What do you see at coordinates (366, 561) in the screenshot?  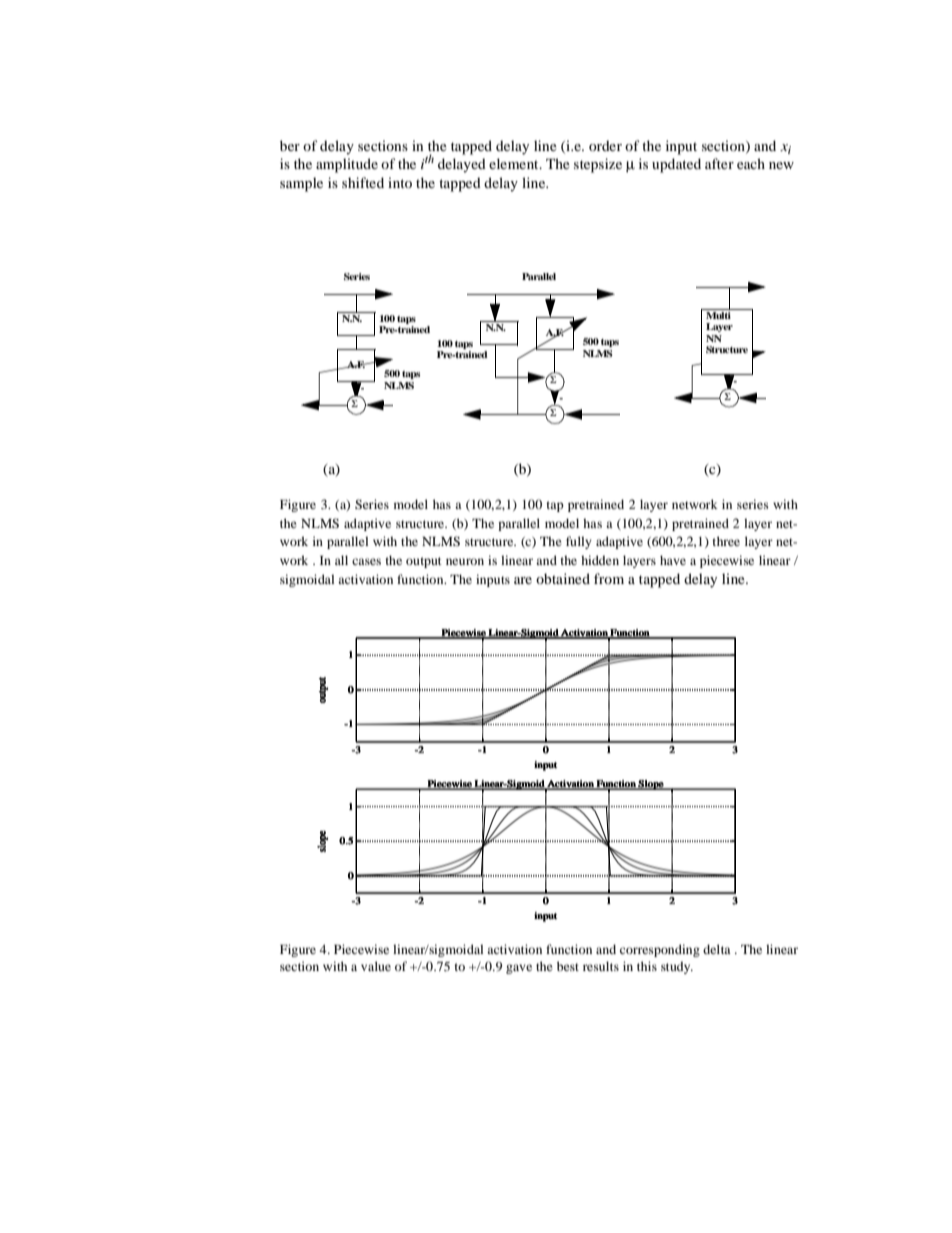 I see `cases` at bounding box center [366, 561].
